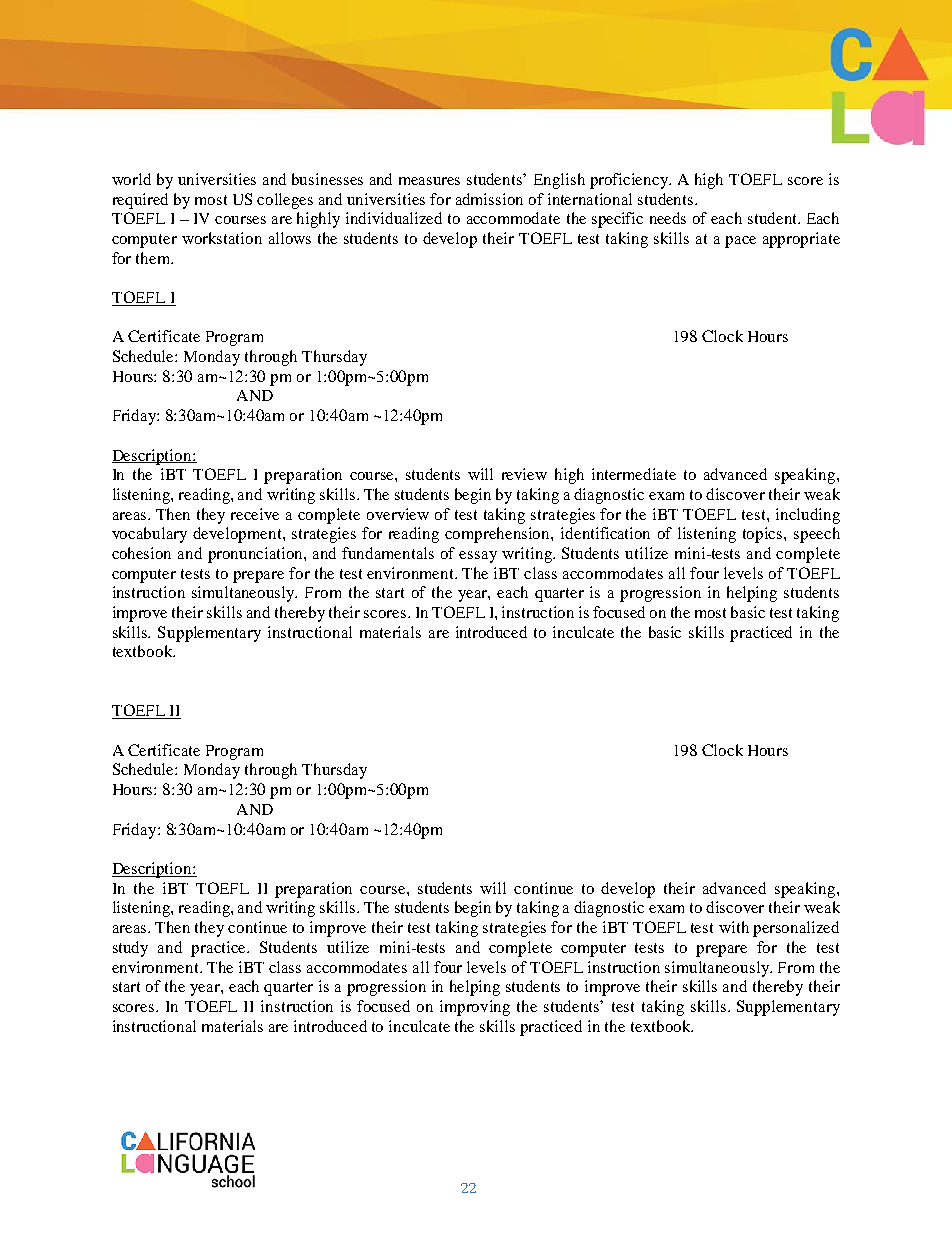  I want to click on receive, so click(255, 514).
